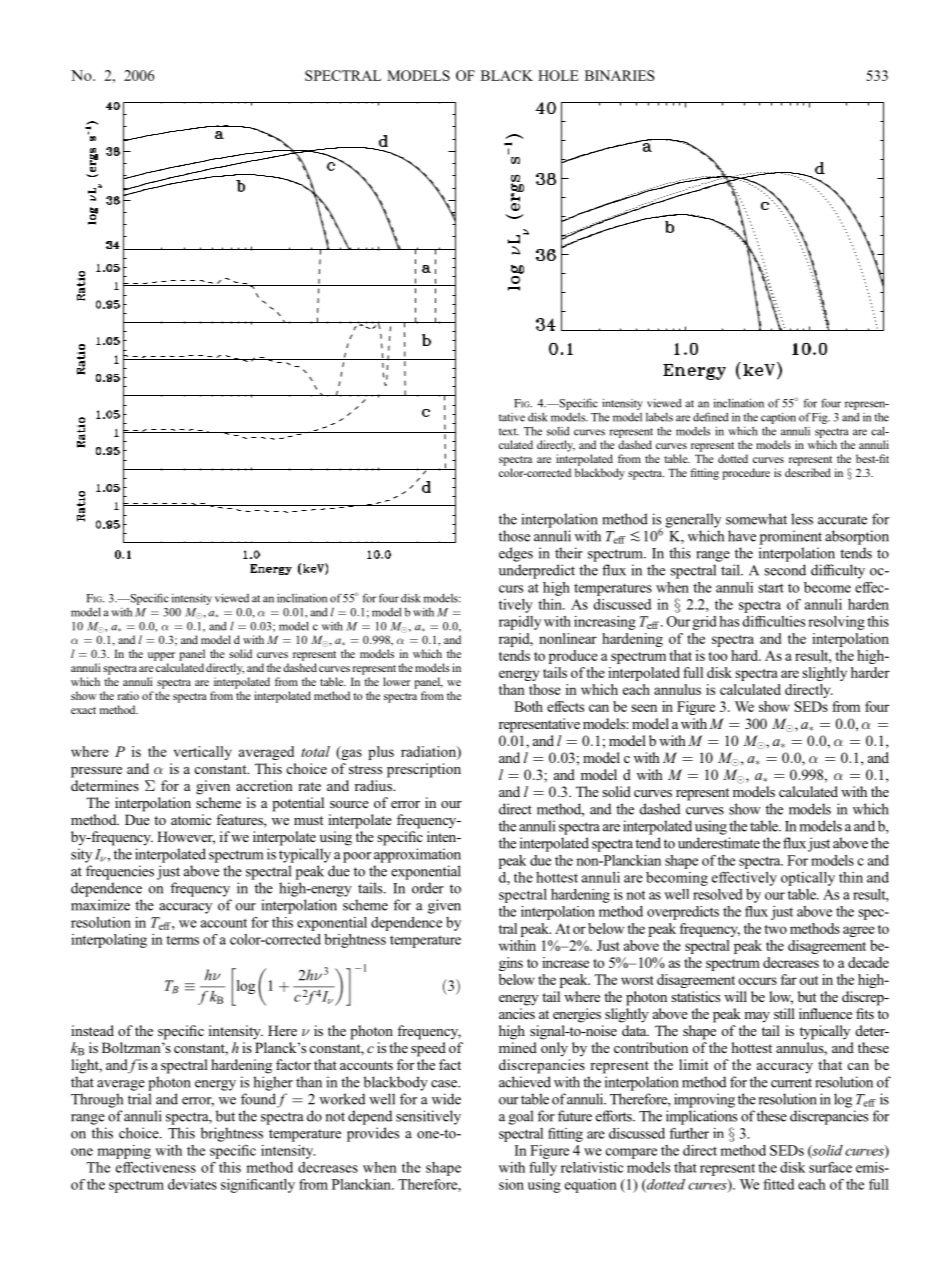  Describe the element at coordinates (558, 75) in the image. I see `HOLE` at that location.
